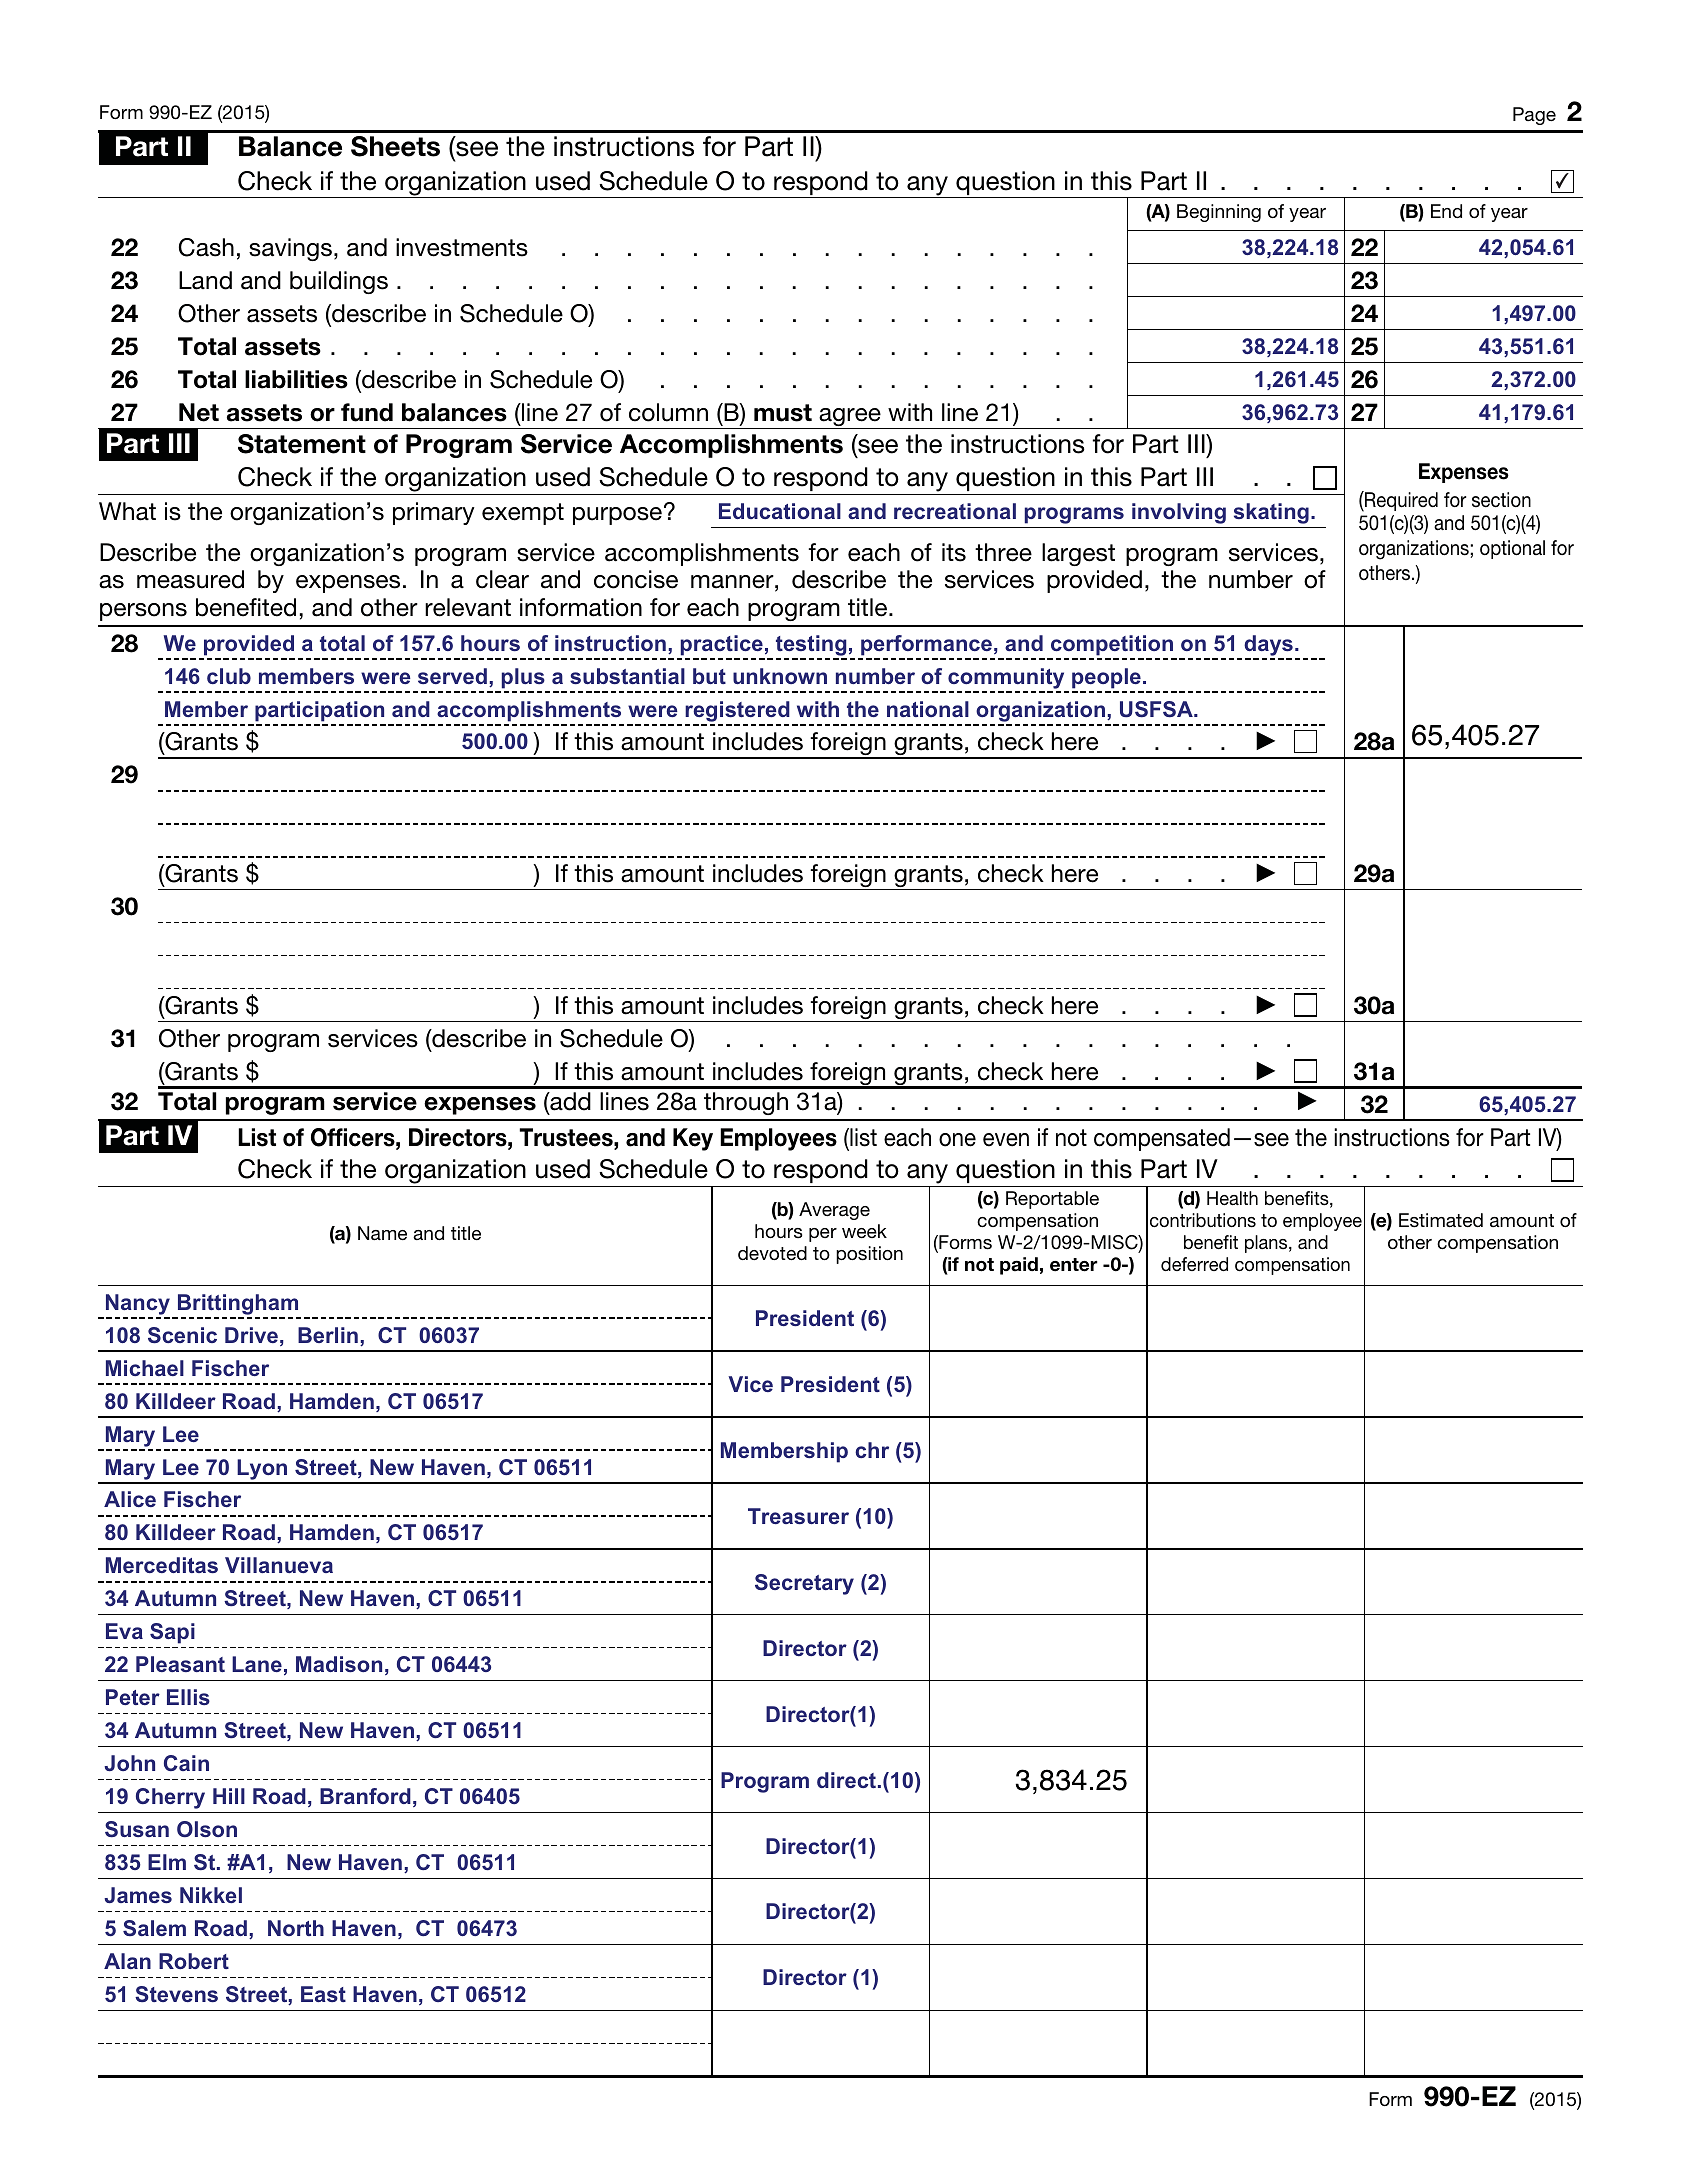  What do you see at coordinates (1446, 211) in the screenshot?
I see `End` at bounding box center [1446, 211].
